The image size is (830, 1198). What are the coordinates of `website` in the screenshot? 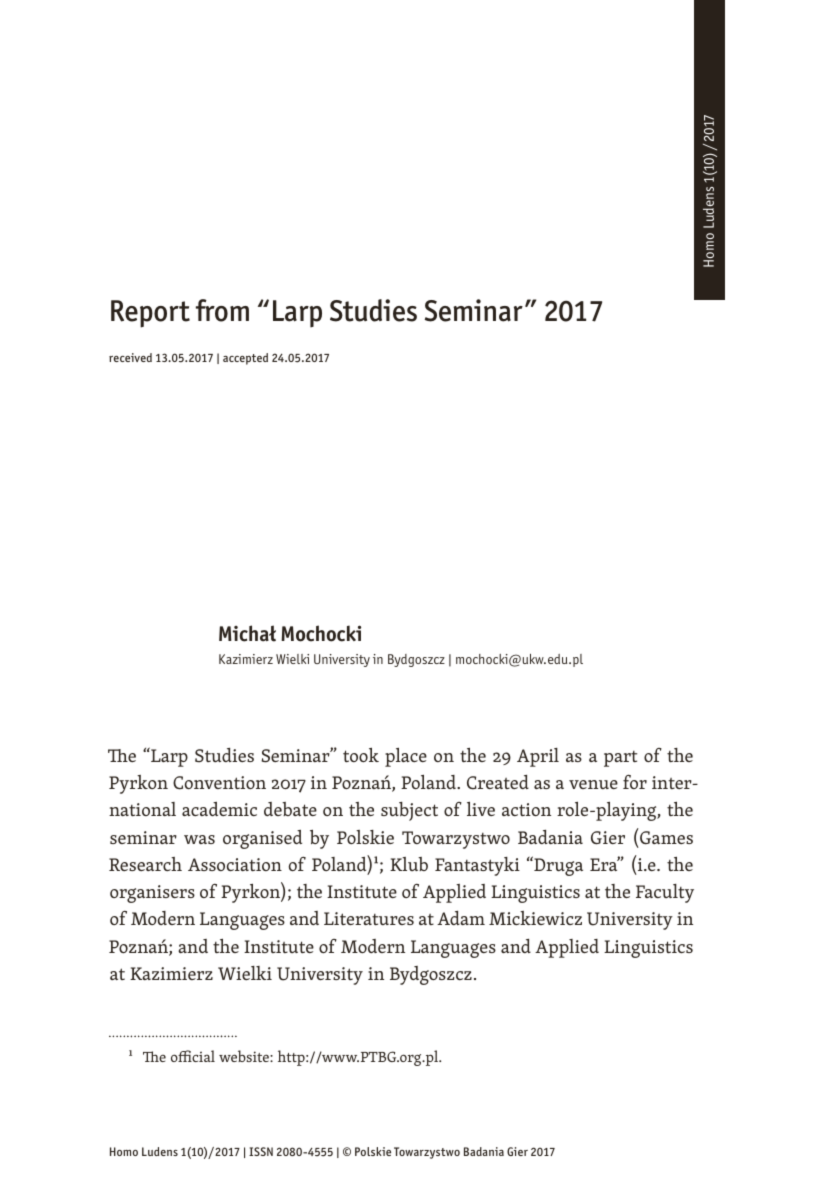 It's located at (245, 1056).
